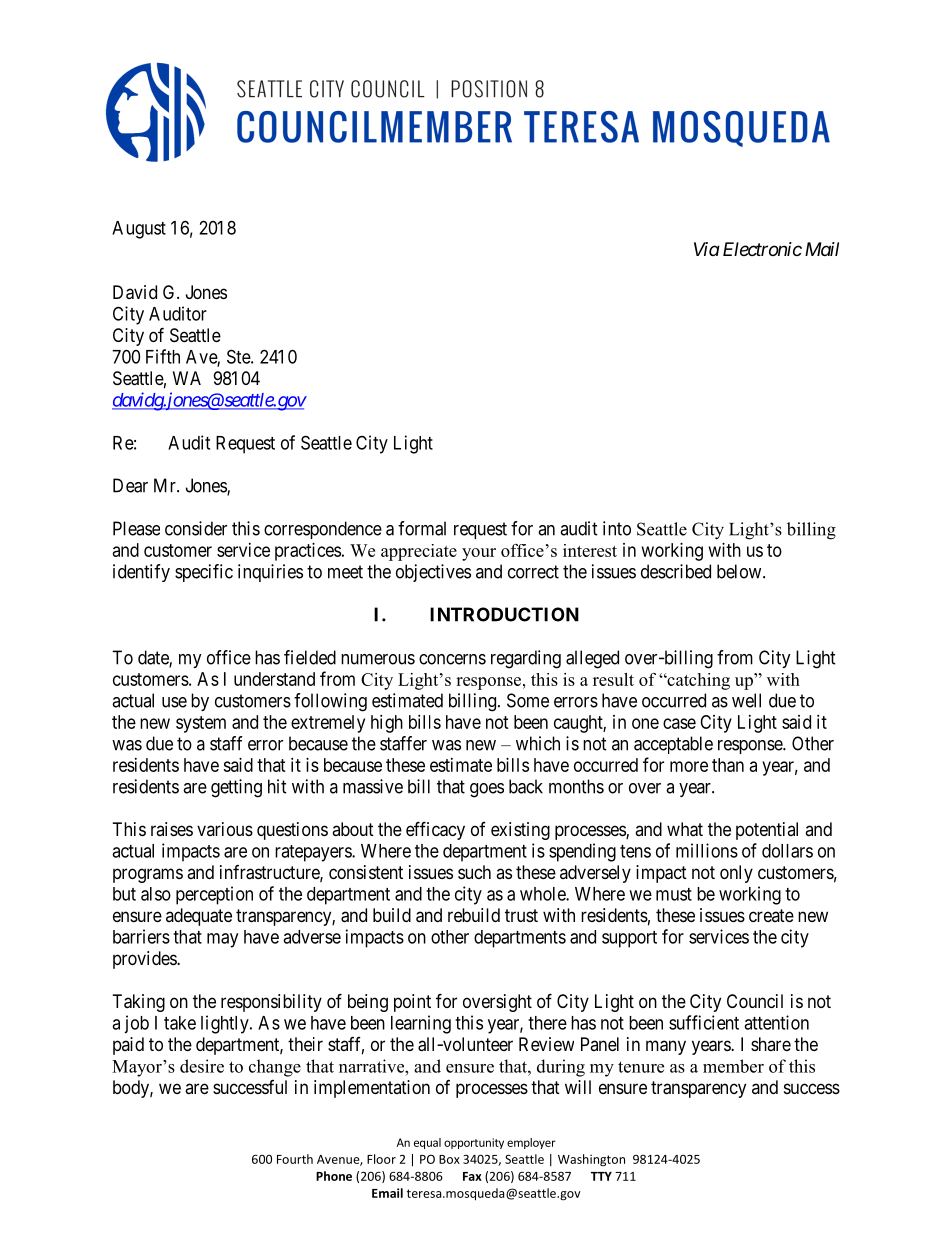 The image size is (952, 1233). I want to click on Fourth, so click(295, 1159).
